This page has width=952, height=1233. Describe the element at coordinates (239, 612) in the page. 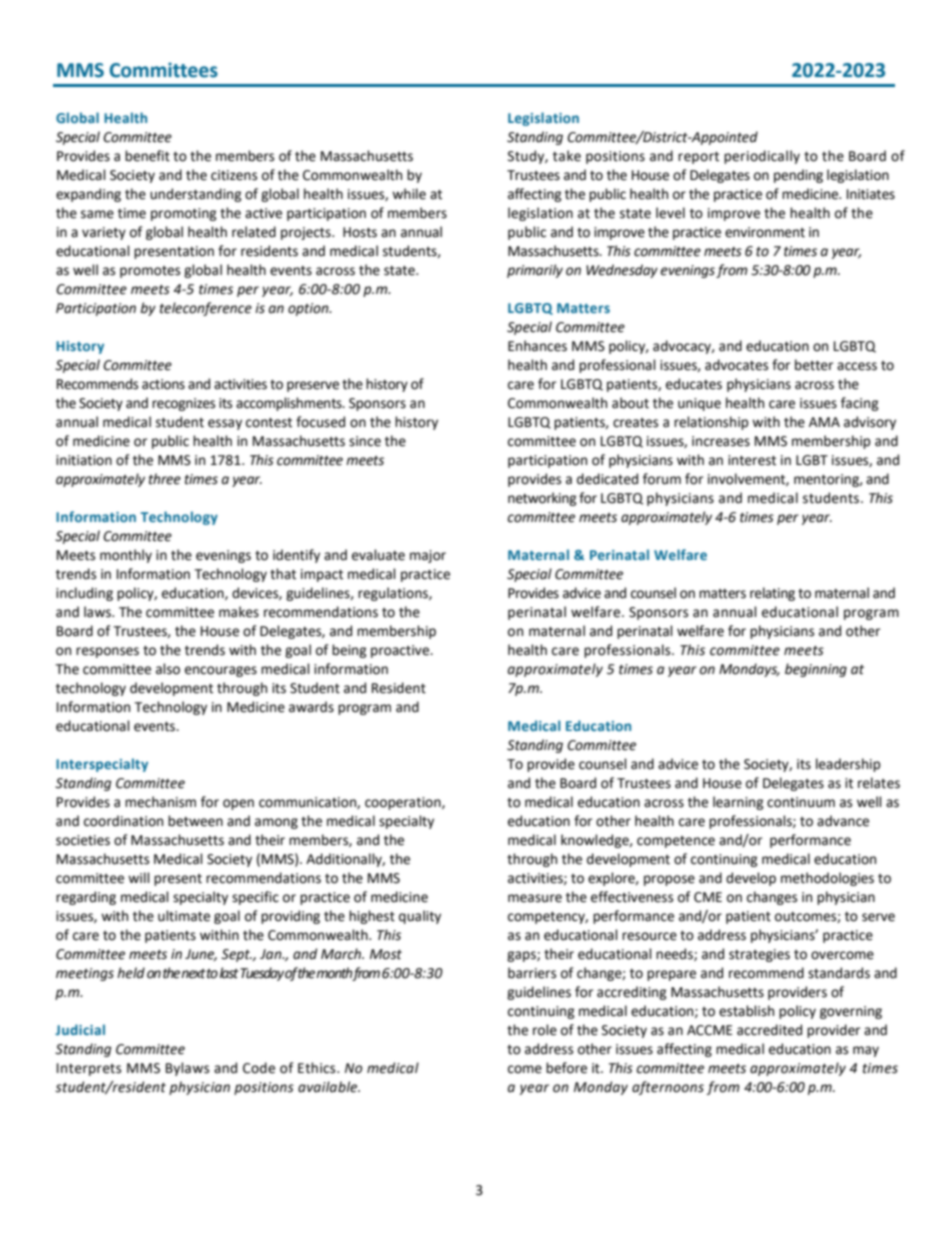

I see `makes` at that location.
